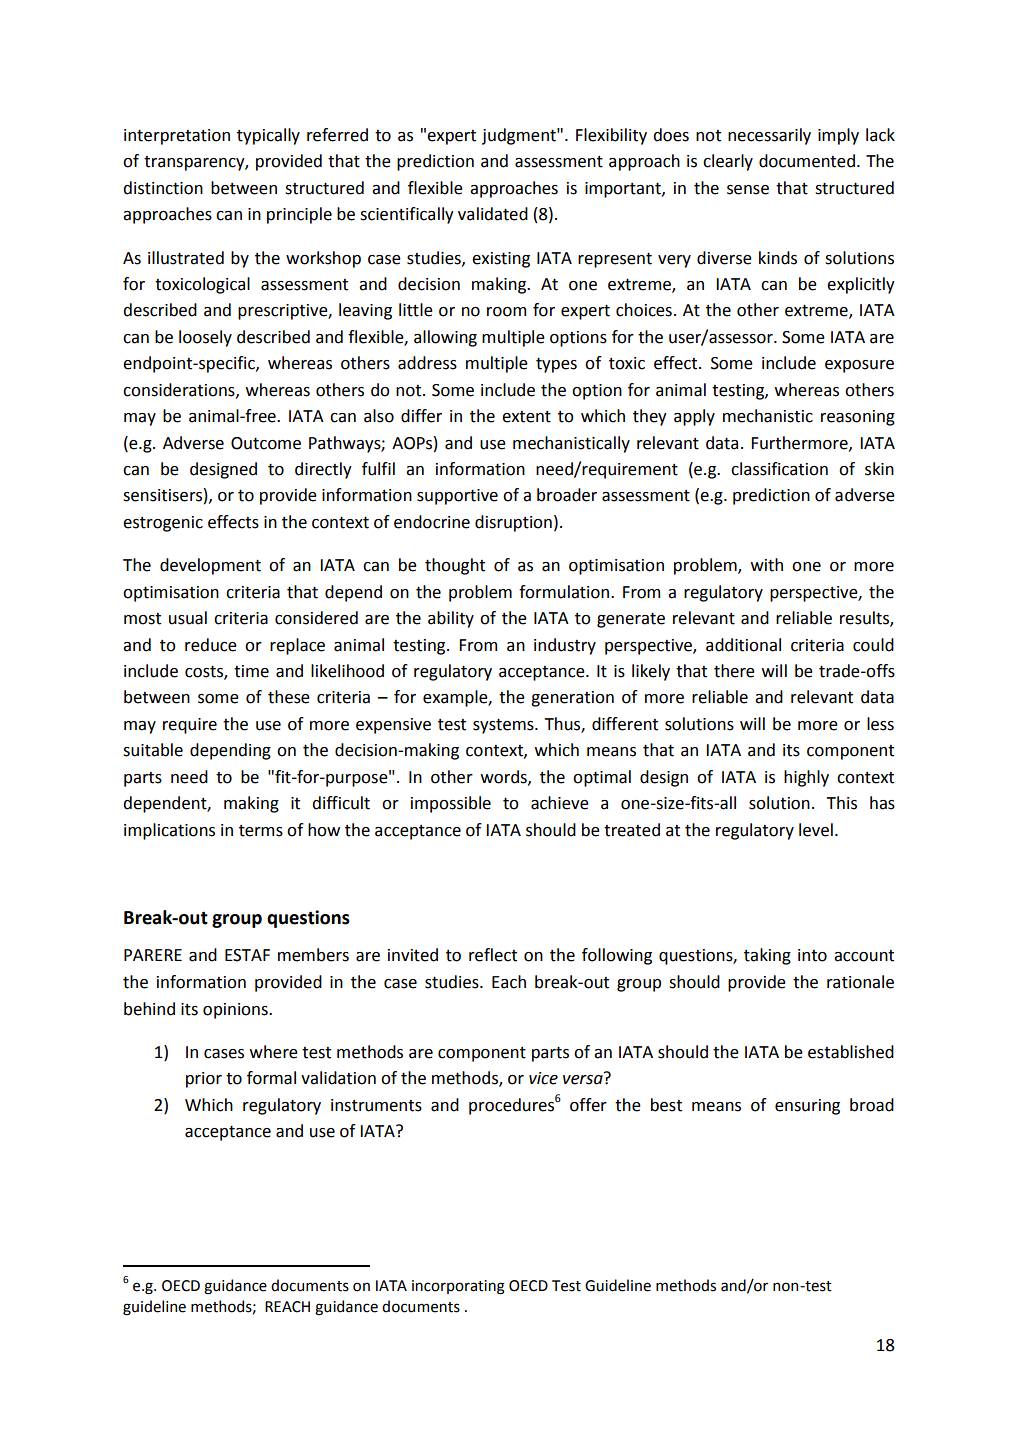 Image resolution: width=1018 pixels, height=1440 pixels. I want to click on typically, so click(268, 136).
